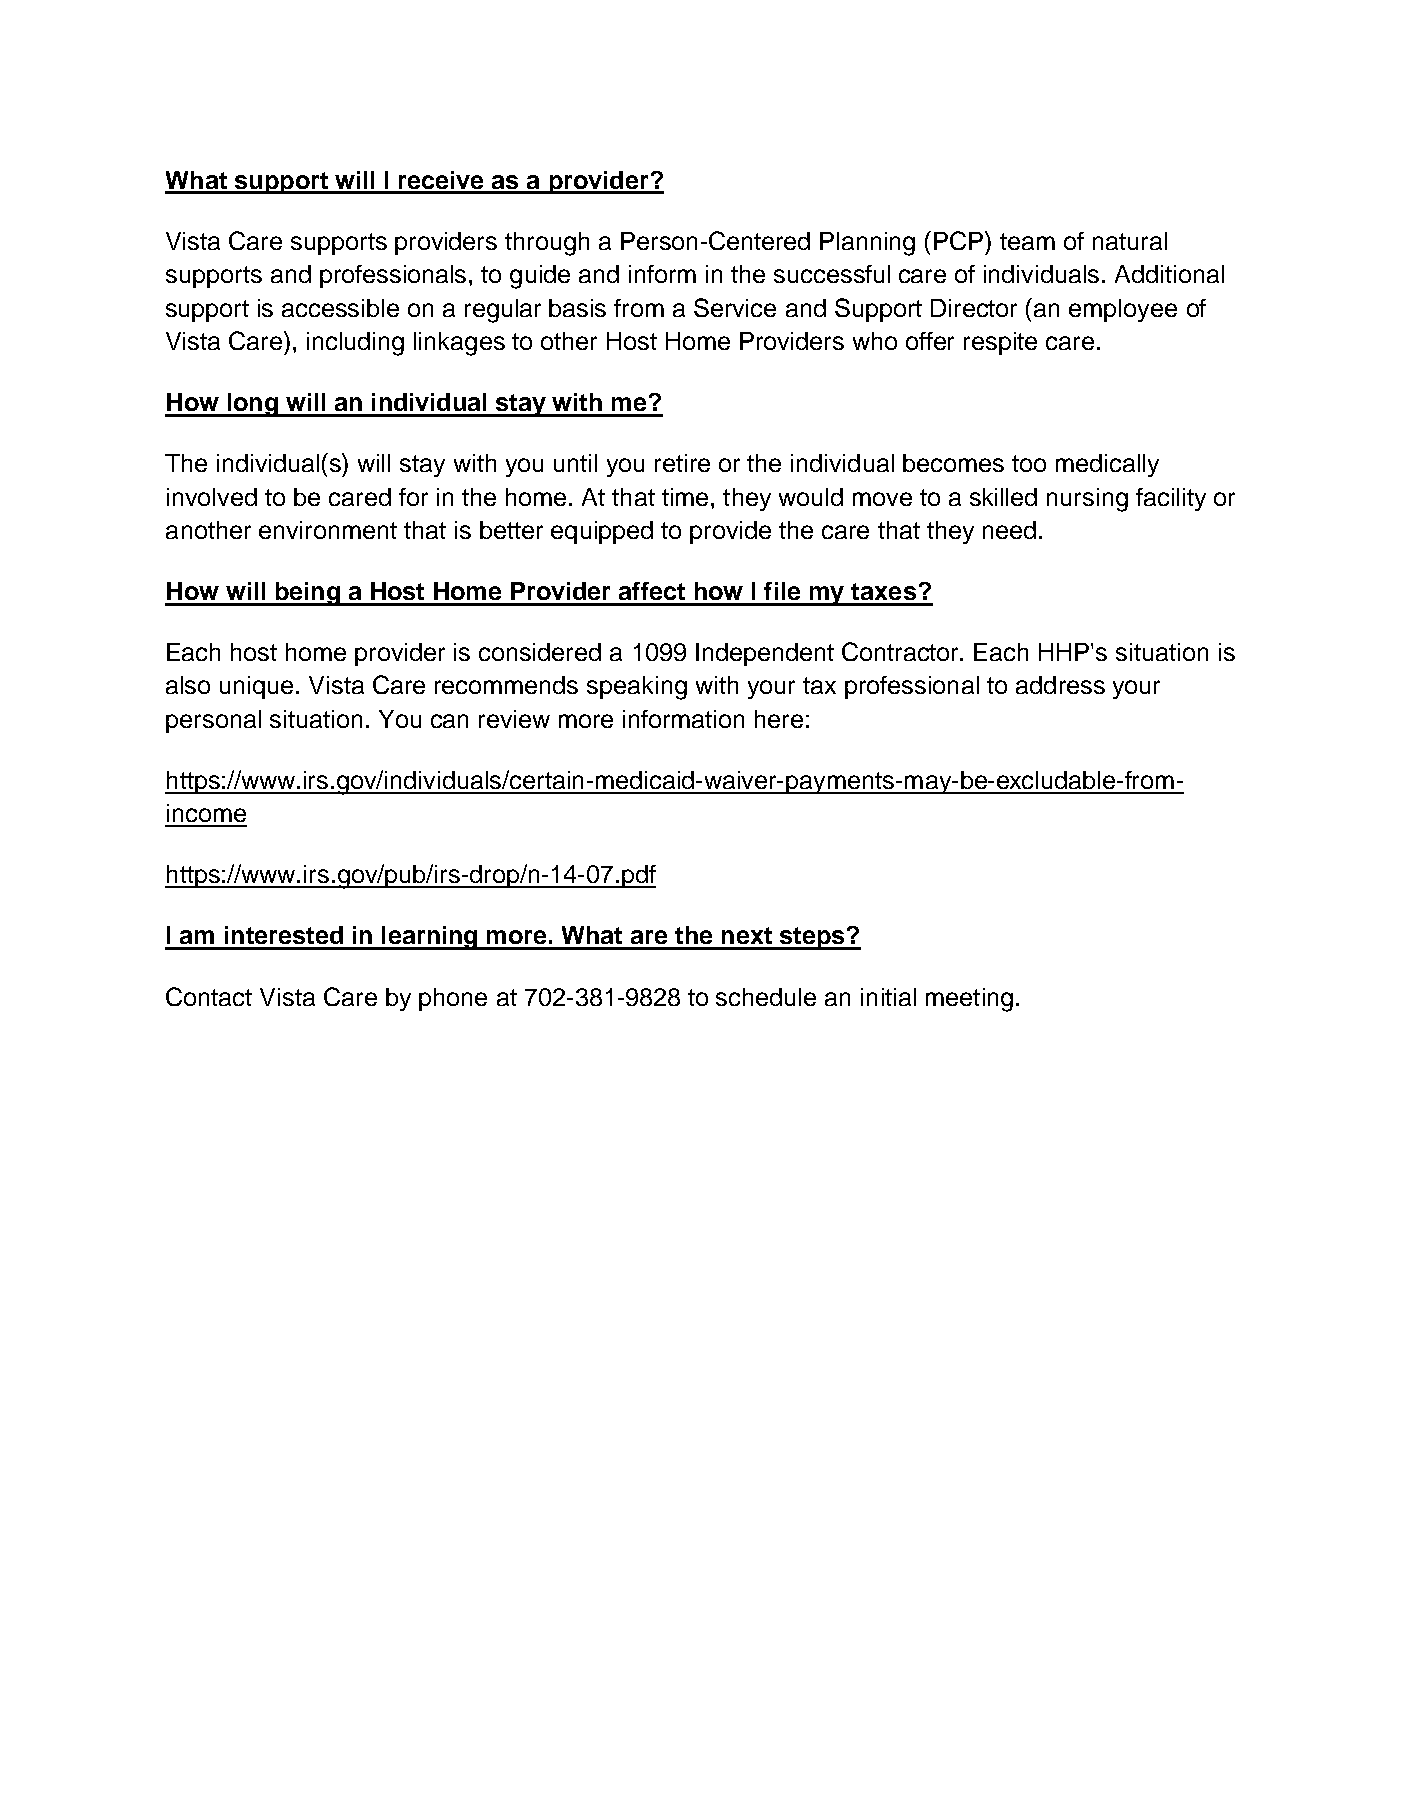  I want to click on team, so click(1027, 241).
